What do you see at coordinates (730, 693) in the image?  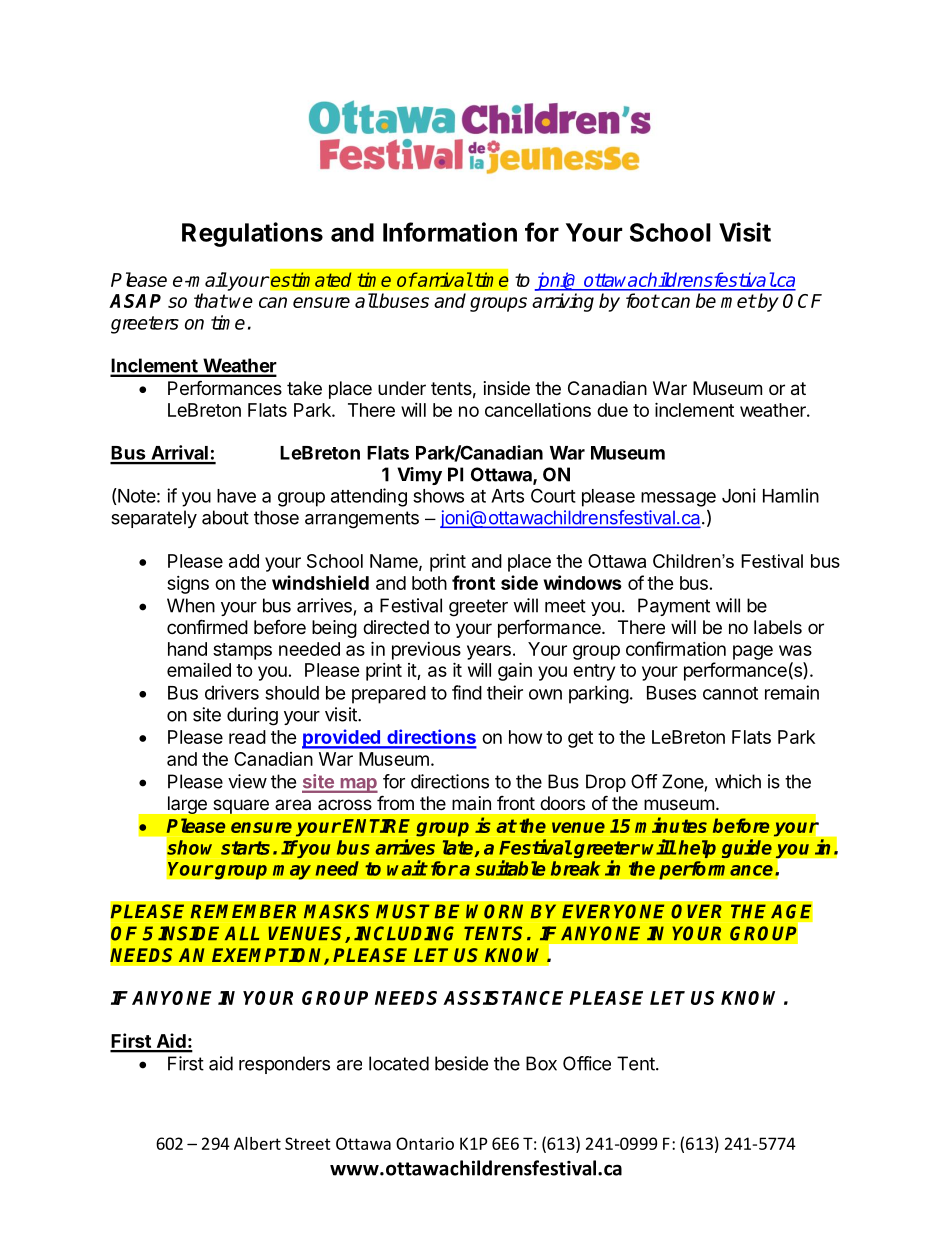 I see `cannot` at bounding box center [730, 693].
